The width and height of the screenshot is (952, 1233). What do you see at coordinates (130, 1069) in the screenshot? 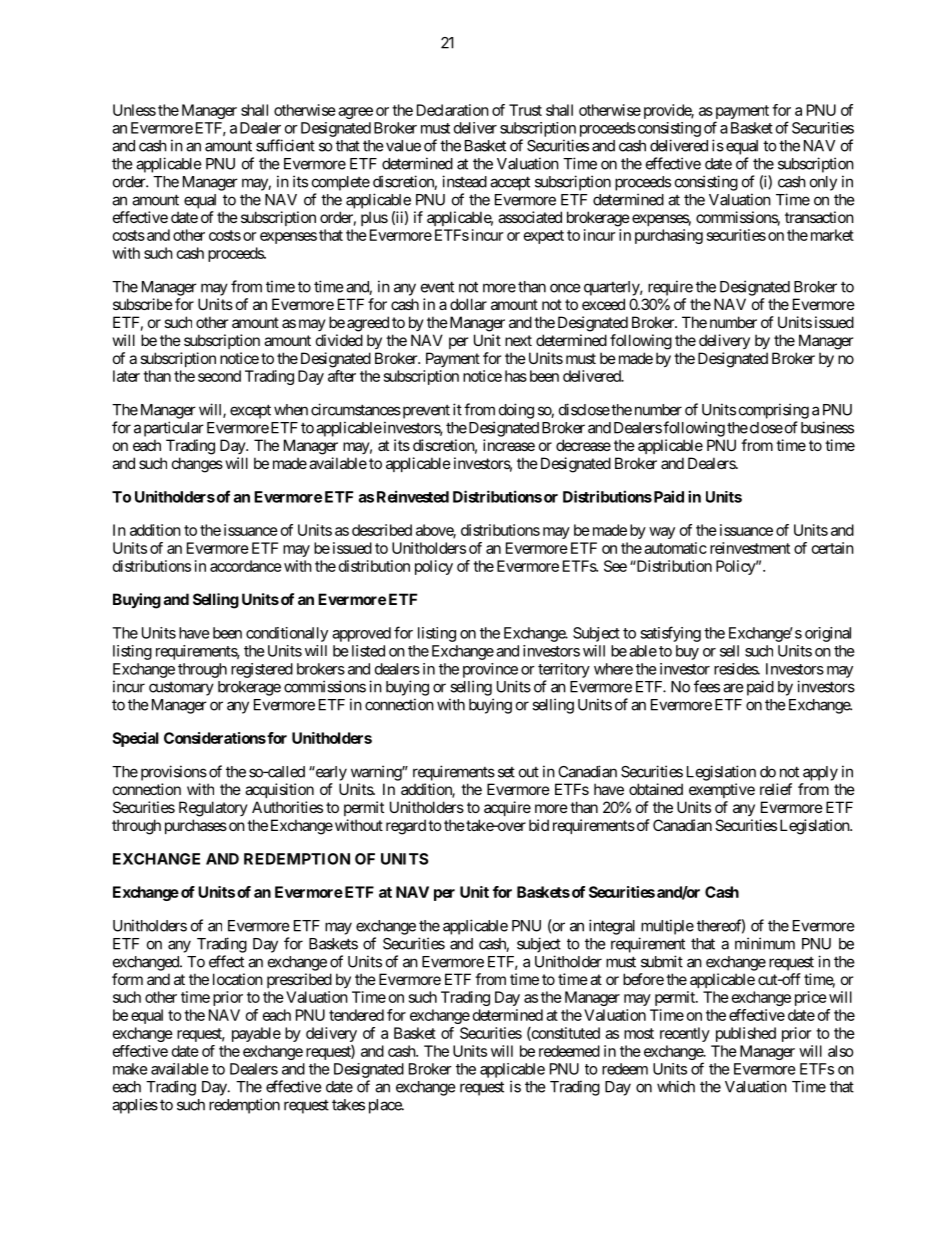
I see `make` at bounding box center [130, 1069].
